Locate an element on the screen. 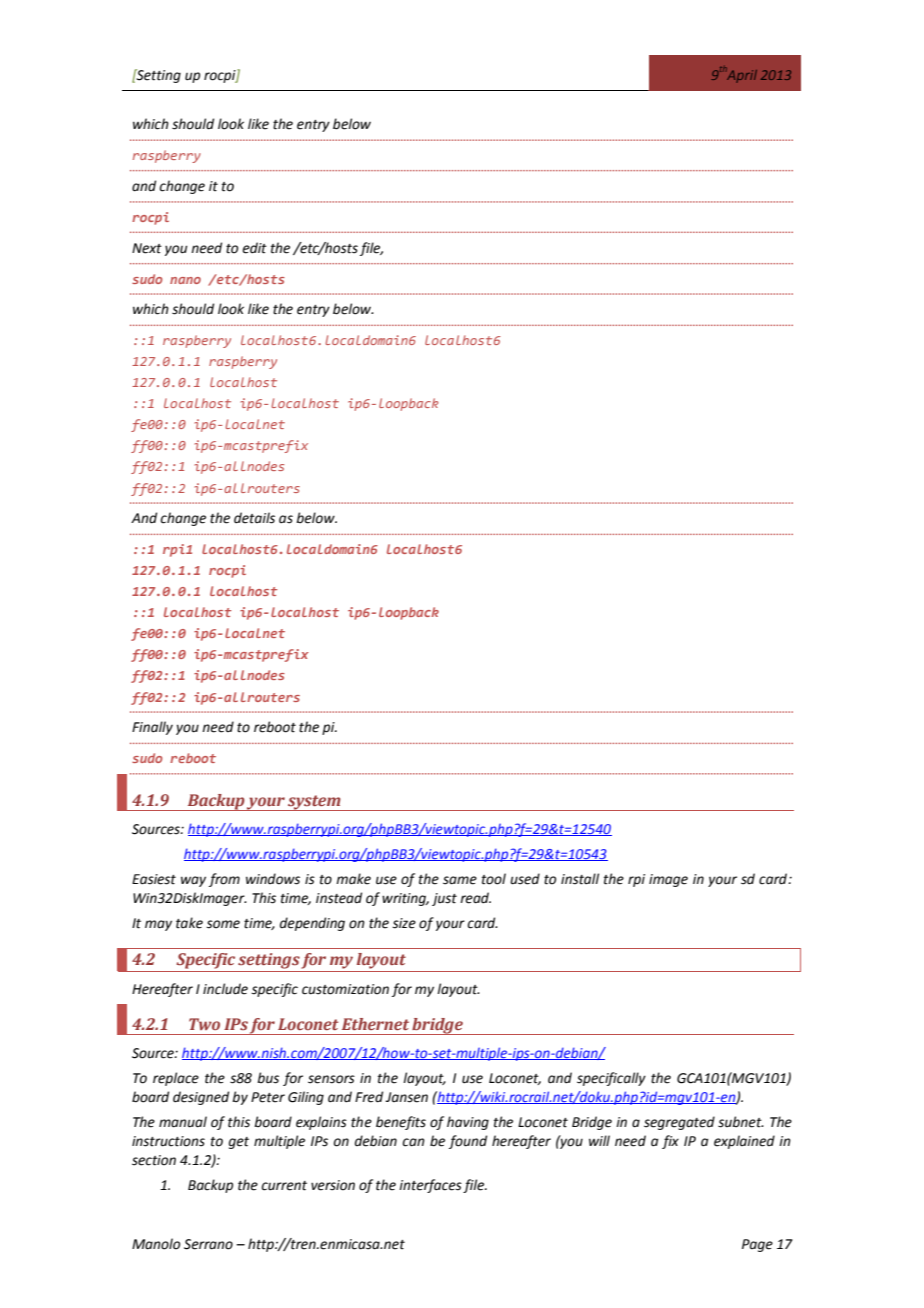  interfaces is located at coordinates (430, 1186).
